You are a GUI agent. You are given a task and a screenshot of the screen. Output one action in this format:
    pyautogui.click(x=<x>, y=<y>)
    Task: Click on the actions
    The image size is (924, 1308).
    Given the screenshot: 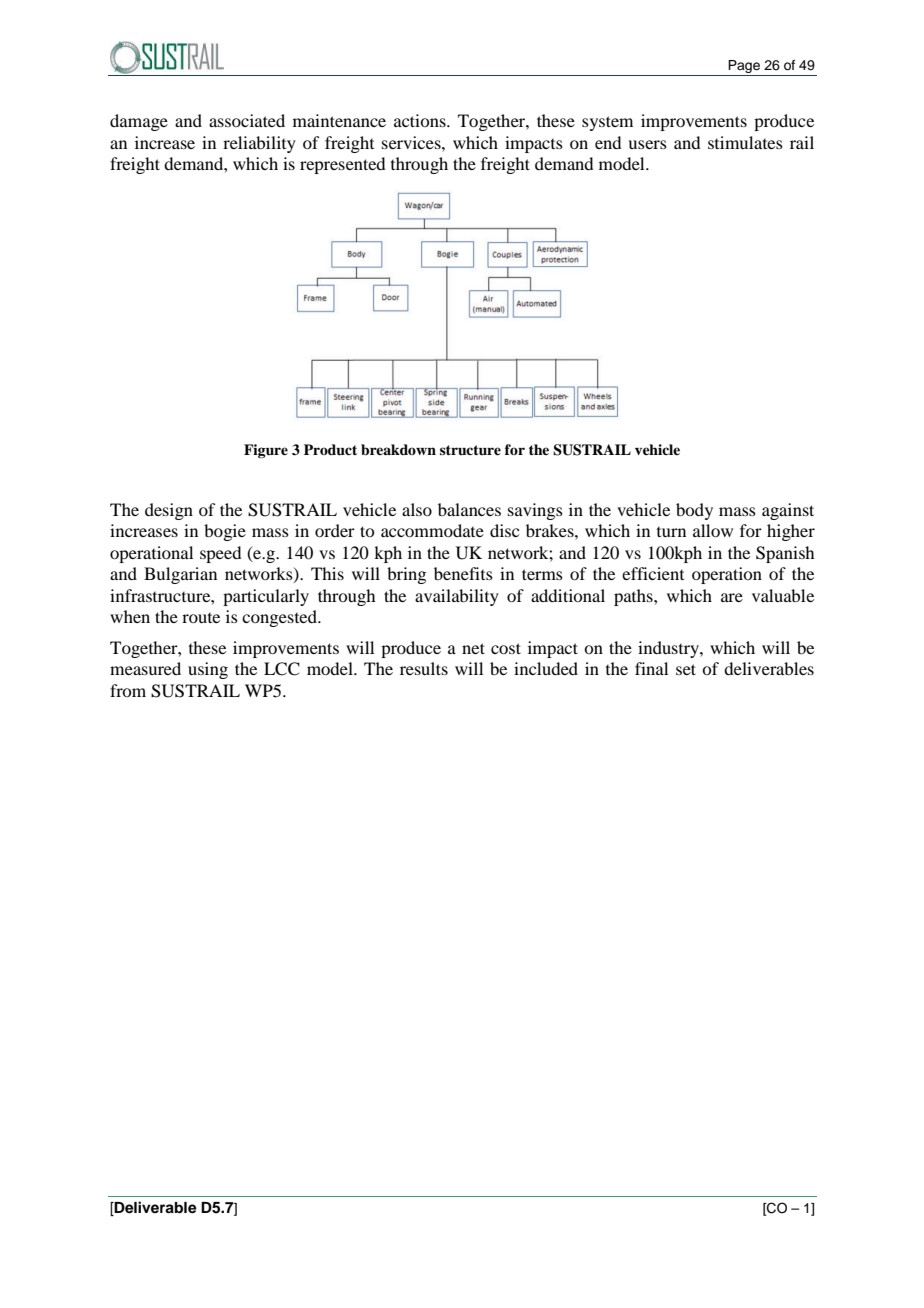 What is the action you would take?
    pyautogui.click(x=421, y=120)
